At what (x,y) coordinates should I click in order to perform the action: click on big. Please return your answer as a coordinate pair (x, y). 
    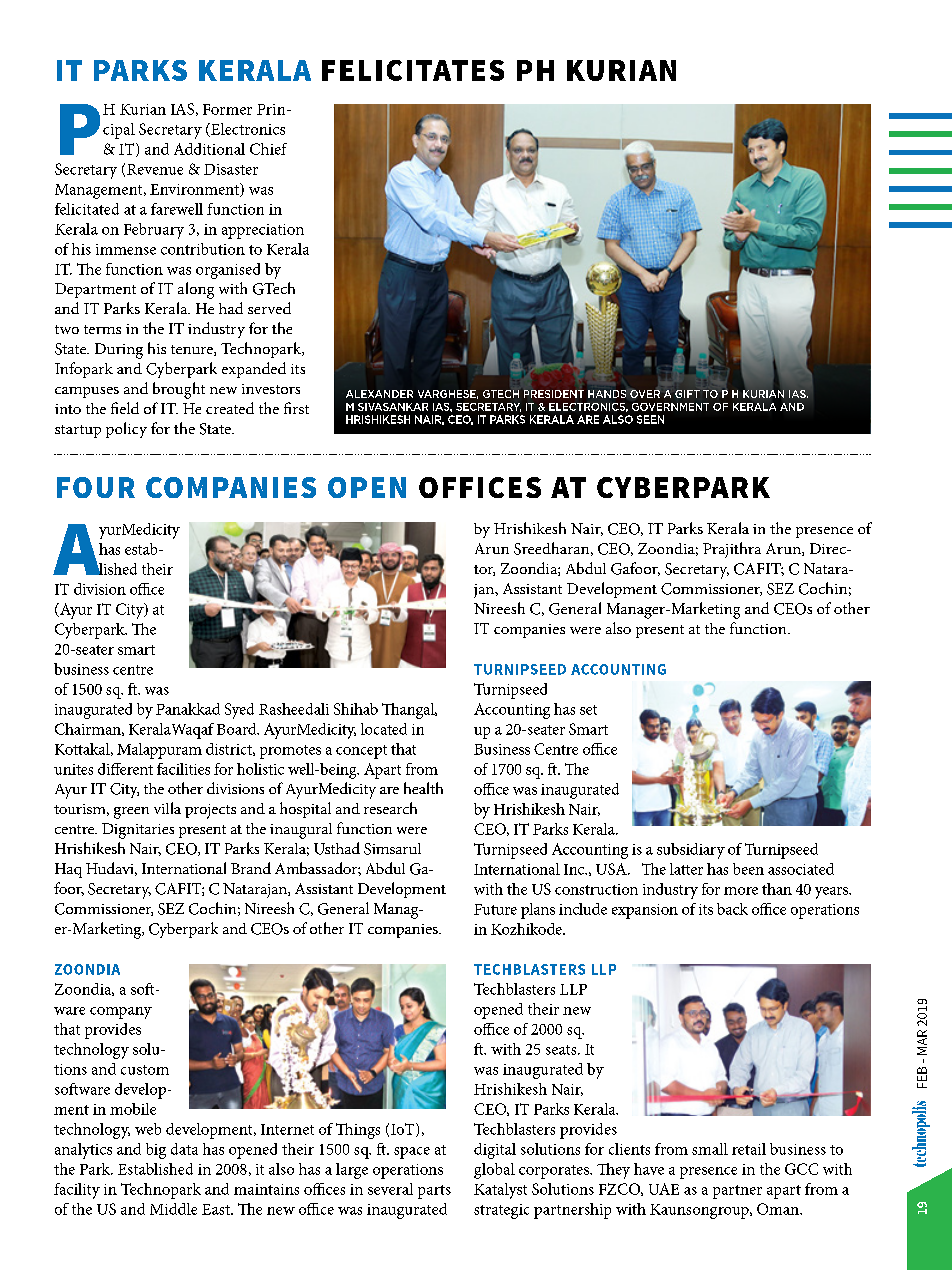
    Looking at the image, I should click on (156, 1151).
